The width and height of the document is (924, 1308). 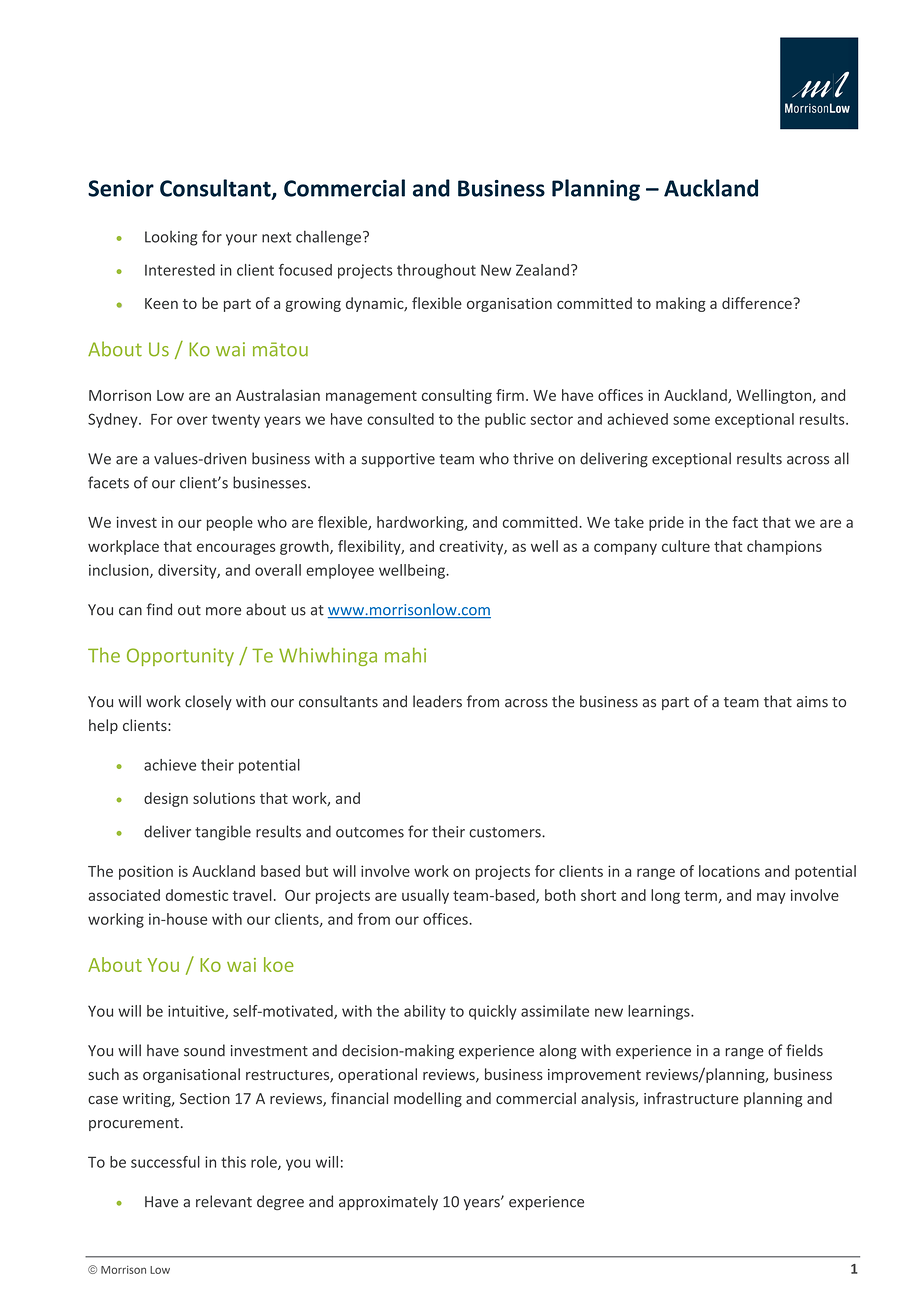 I want to click on Looking, so click(x=171, y=238).
